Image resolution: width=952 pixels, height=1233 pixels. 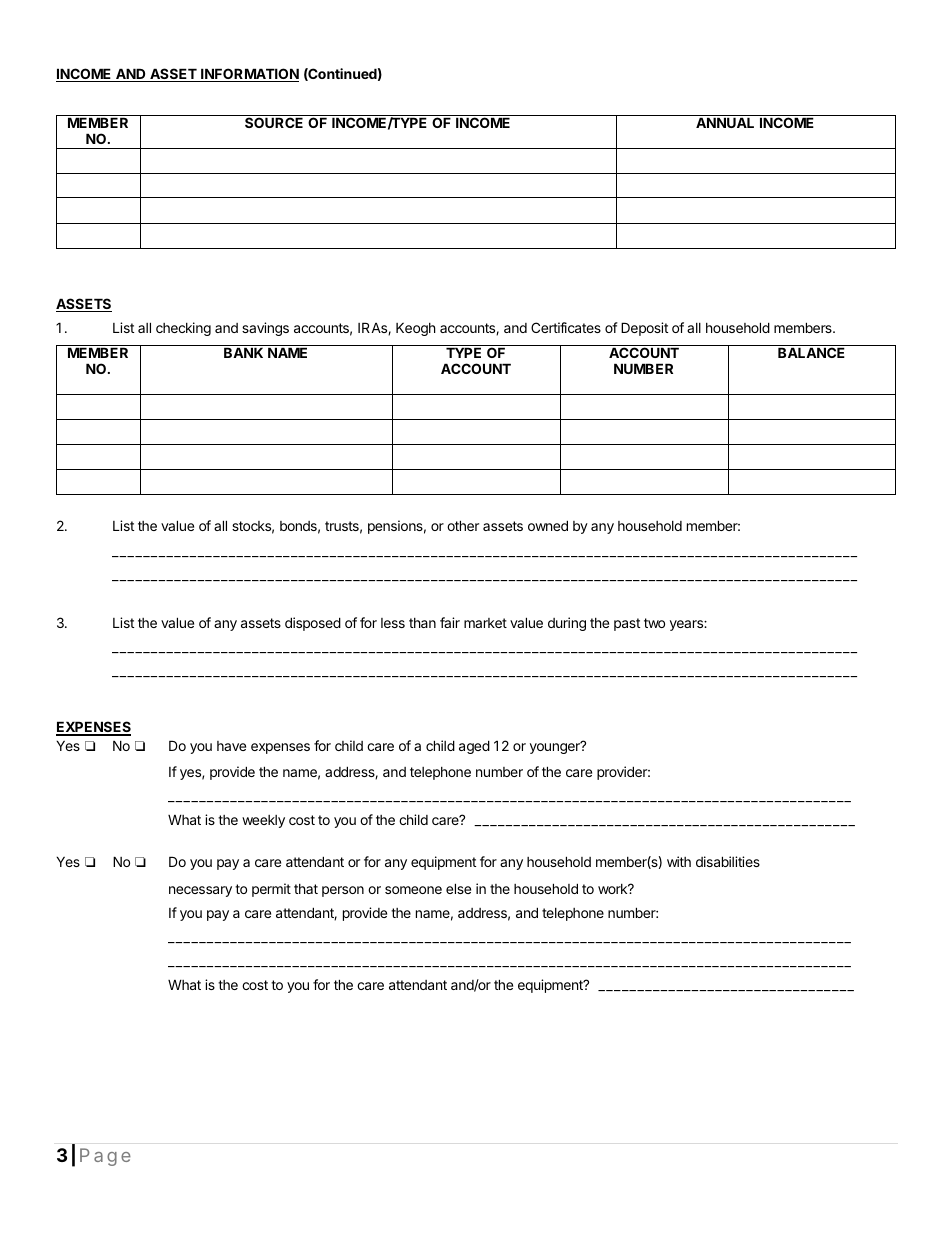 I want to click on Certificates, so click(x=566, y=327).
